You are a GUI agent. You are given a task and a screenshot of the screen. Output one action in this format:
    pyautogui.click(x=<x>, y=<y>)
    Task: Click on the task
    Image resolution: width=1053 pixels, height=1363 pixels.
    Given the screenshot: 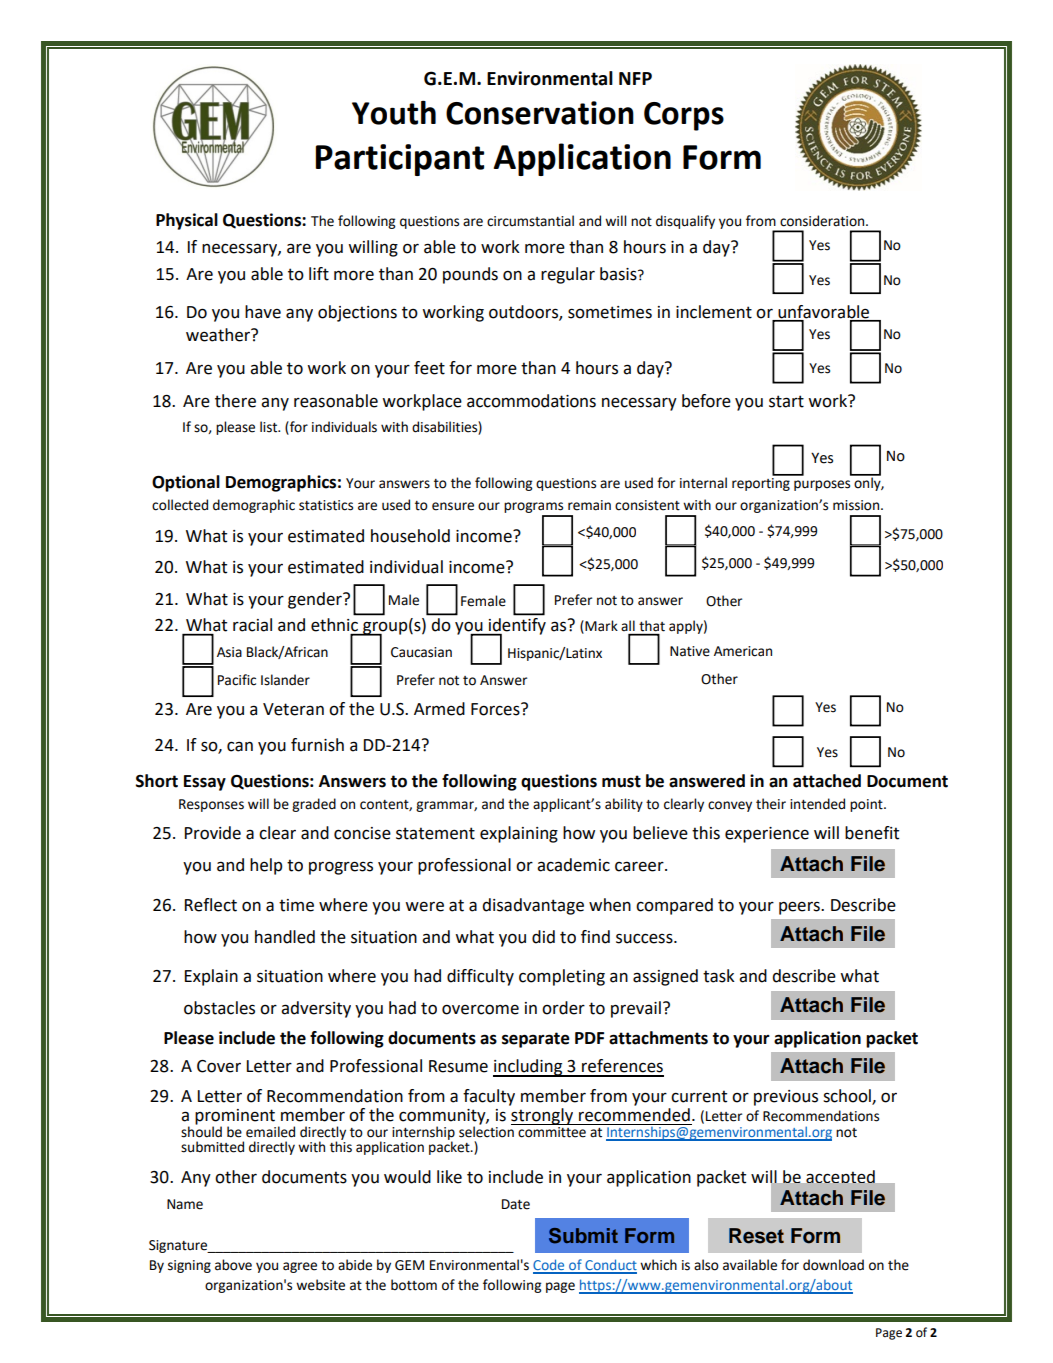 What is the action you would take?
    pyautogui.click(x=719, y=976)
